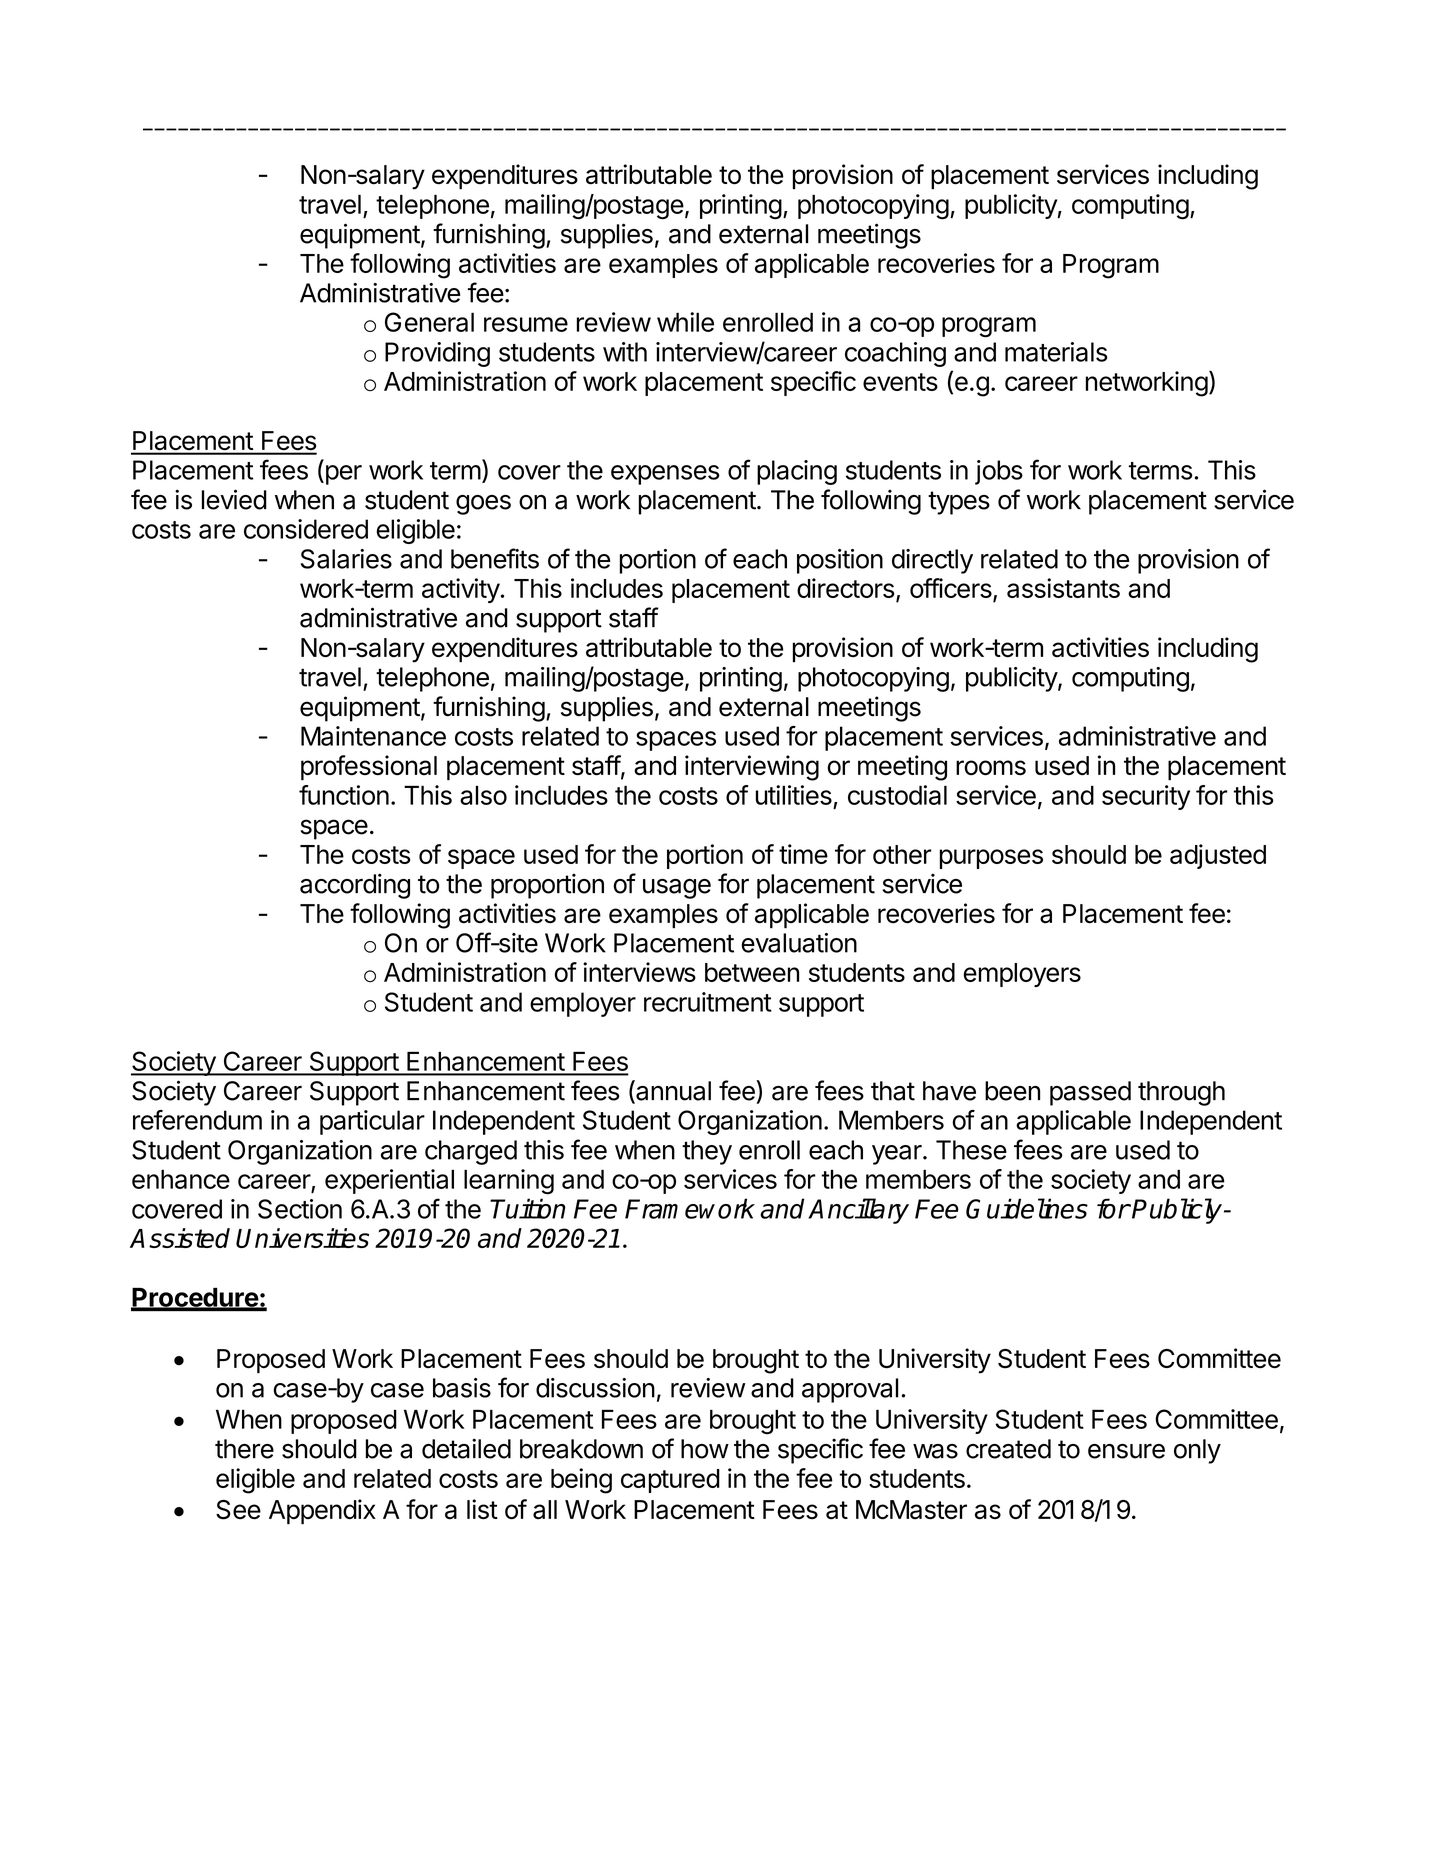  What do you see at coordinates (346, 559) in the image?
I see `Salaries` at bounding box center [346, 559].
